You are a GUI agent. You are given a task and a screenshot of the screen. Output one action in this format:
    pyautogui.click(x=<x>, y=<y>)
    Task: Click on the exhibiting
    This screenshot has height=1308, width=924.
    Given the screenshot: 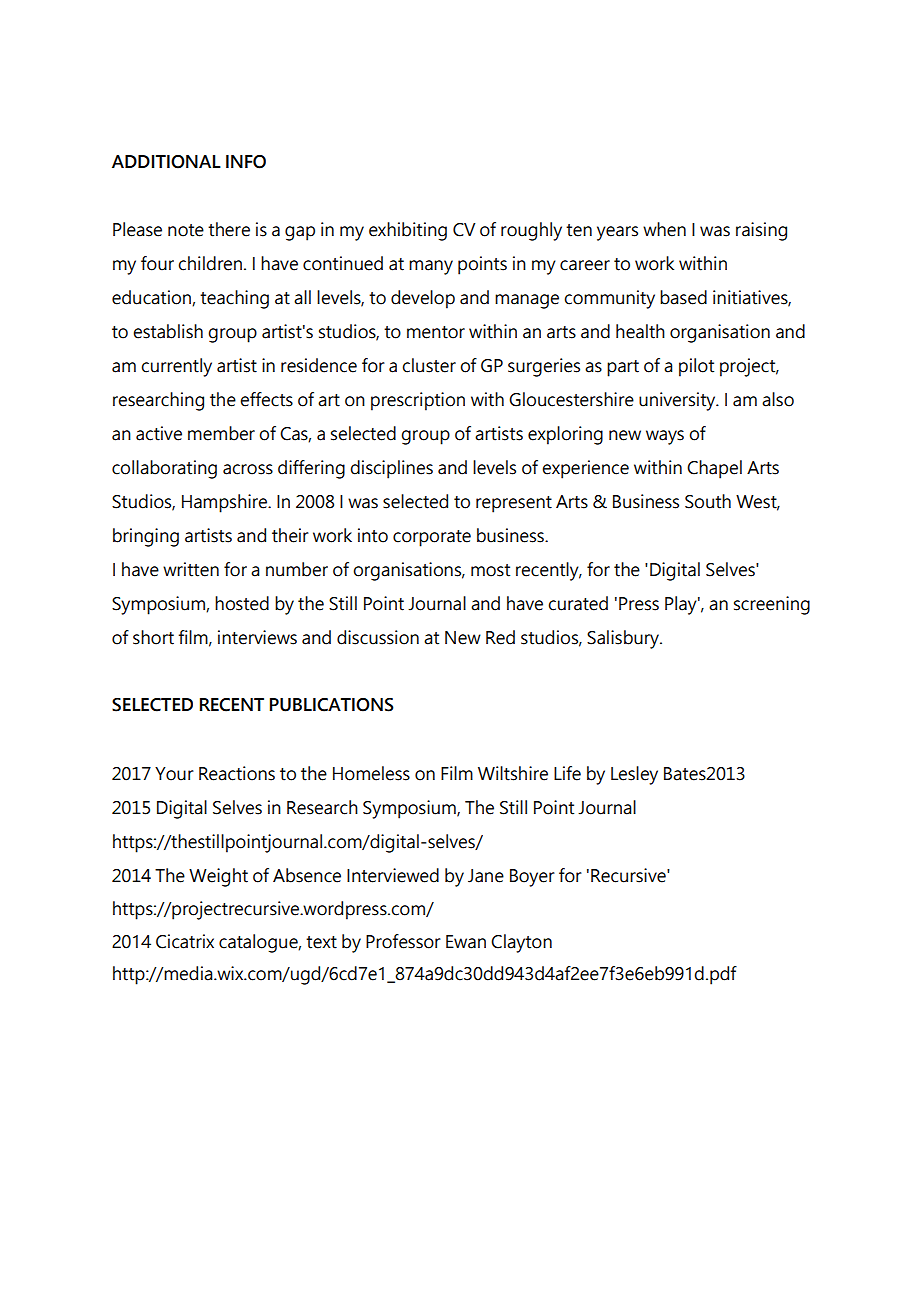 What is the action you would take?
    pyautogui.click(x=408, y=231)
